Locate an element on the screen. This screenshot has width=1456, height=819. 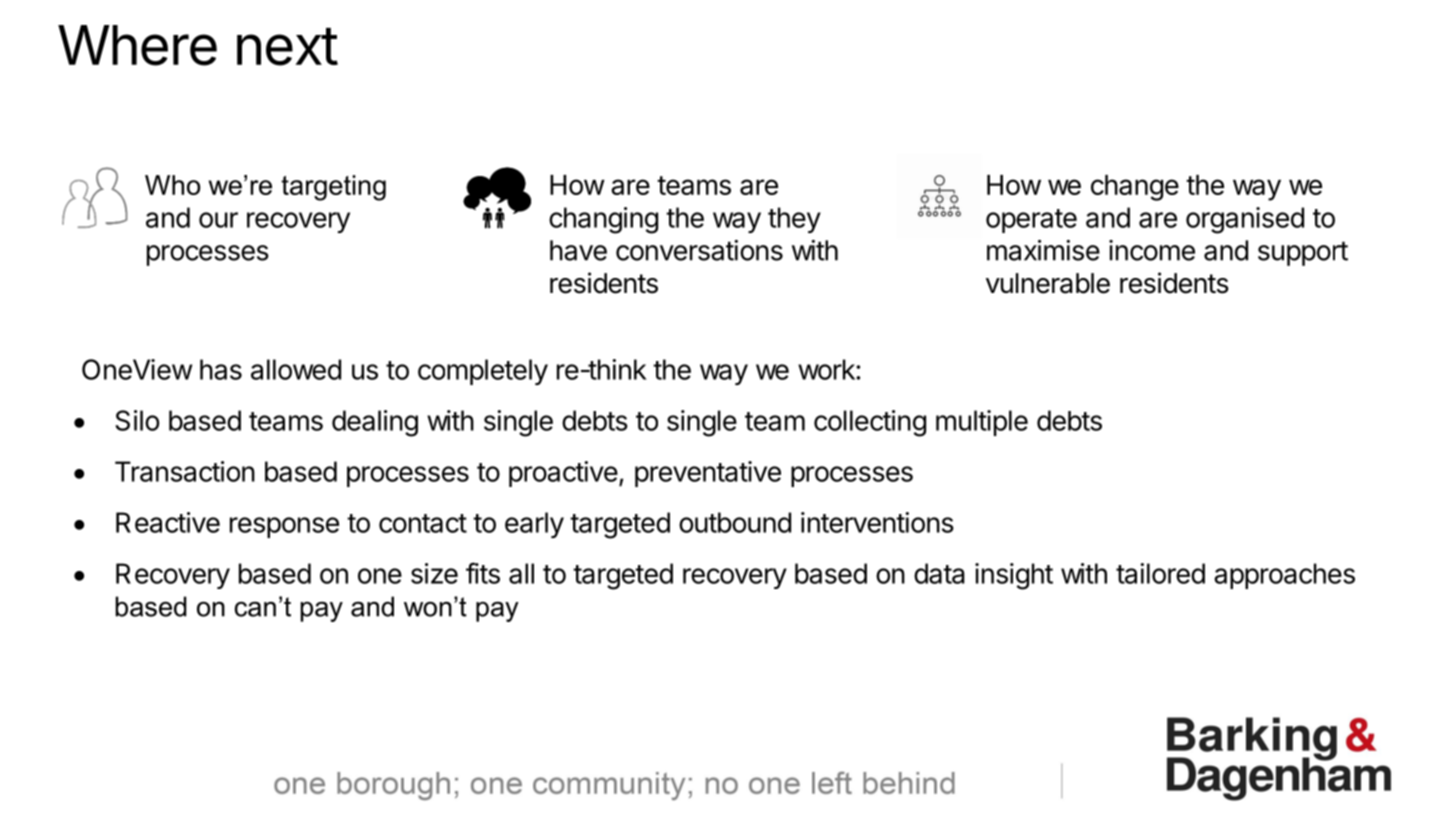
allowed is located at coordinates (296, 369).
